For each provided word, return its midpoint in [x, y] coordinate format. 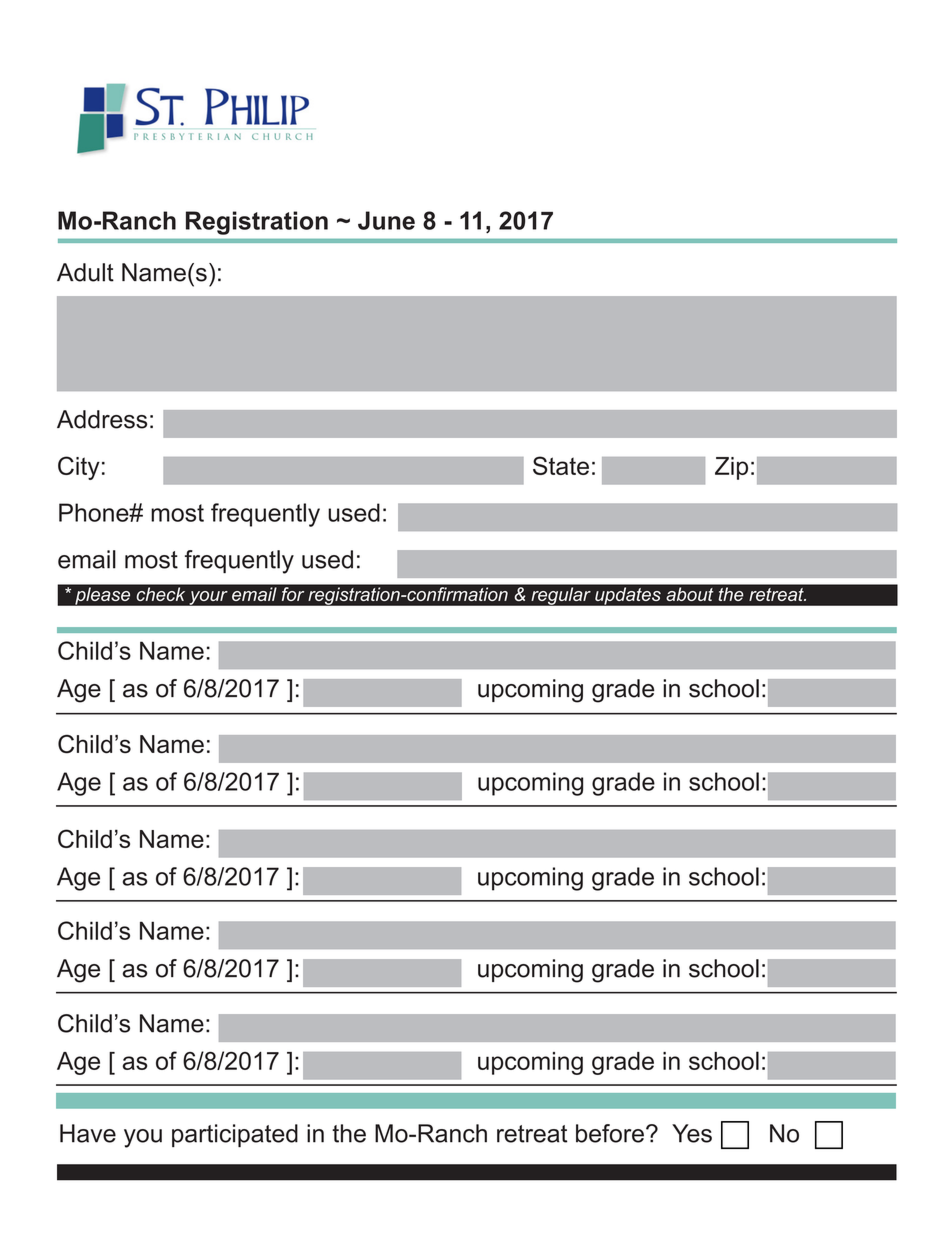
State [561, 465]
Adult [85, 272]
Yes [692, 1133]
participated [235, 1135]
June [386, 220]
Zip [731, 468]
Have [88, 1133]
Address [102, 419]
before [610, 1133]
